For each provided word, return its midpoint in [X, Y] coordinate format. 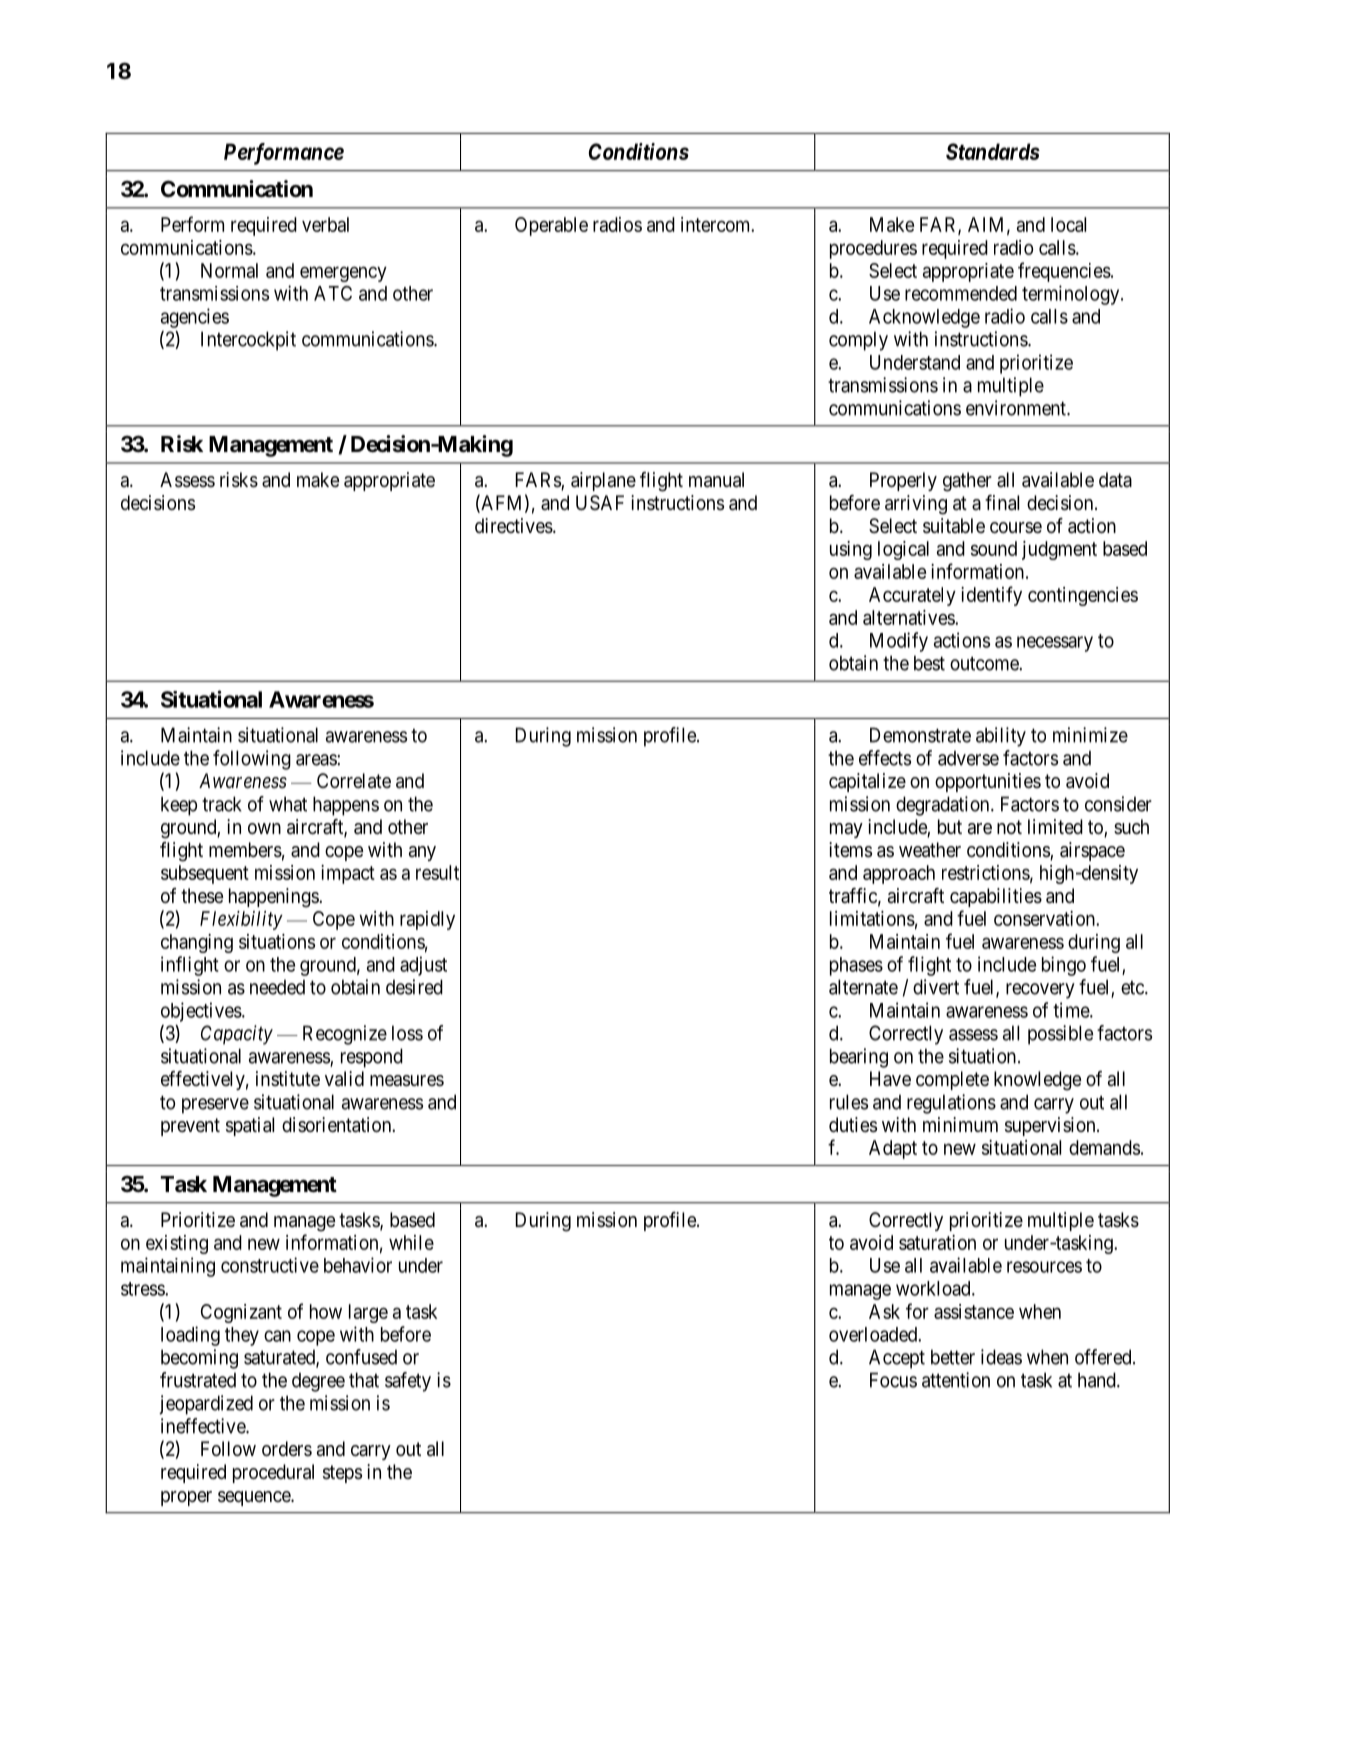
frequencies [1064, 272]
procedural [273, 1473]
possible [1060, 1035]
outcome [985, 663]
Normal [229, 270]
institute [288, 1078]
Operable [551, 226]
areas [317, 760]
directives [514, 526]
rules [849, 1102]
